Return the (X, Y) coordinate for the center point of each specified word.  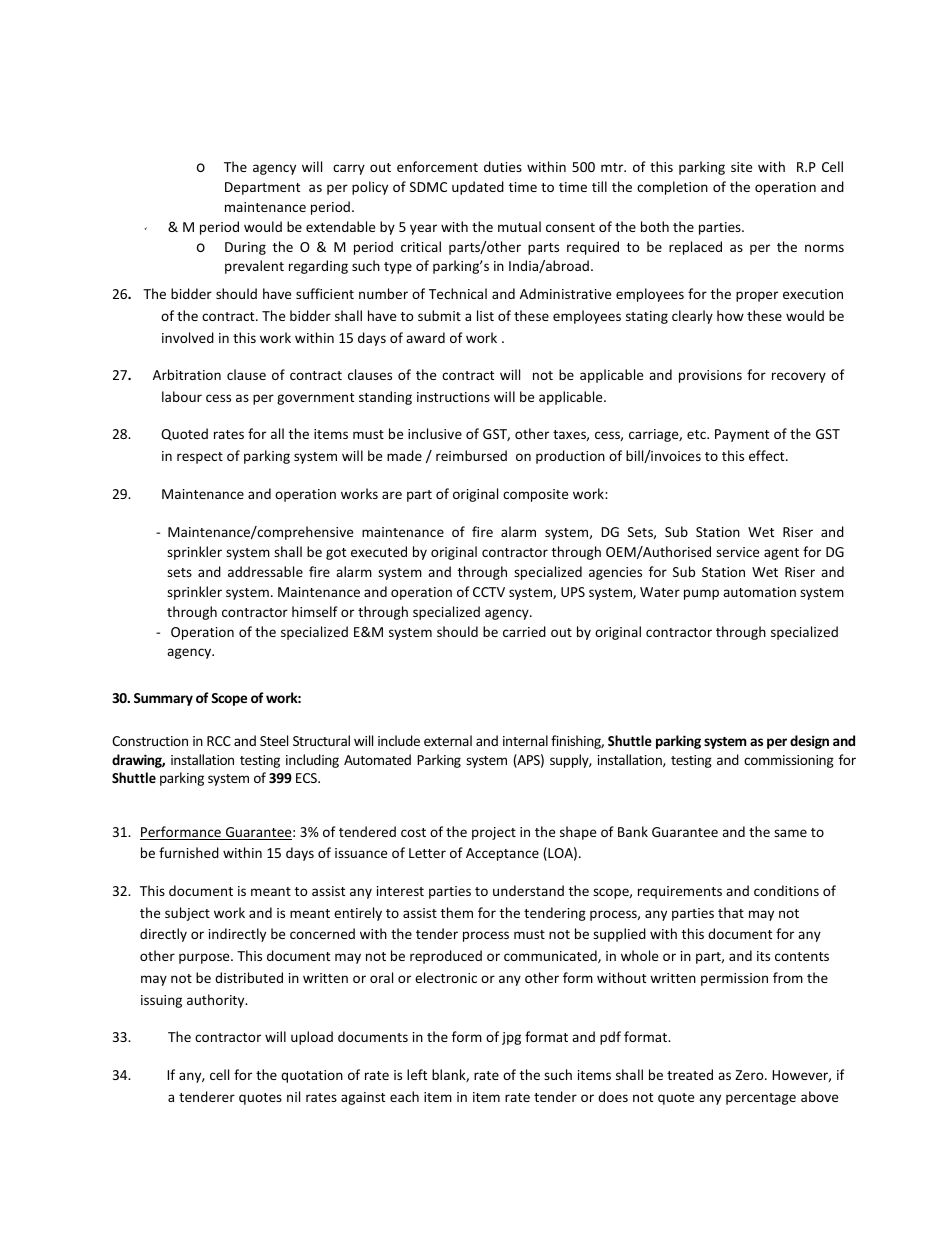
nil (293, 1096)
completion (672, 188)
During (245, 248)
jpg (511, 1038)
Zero (750, 1075)
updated (478, 188)
